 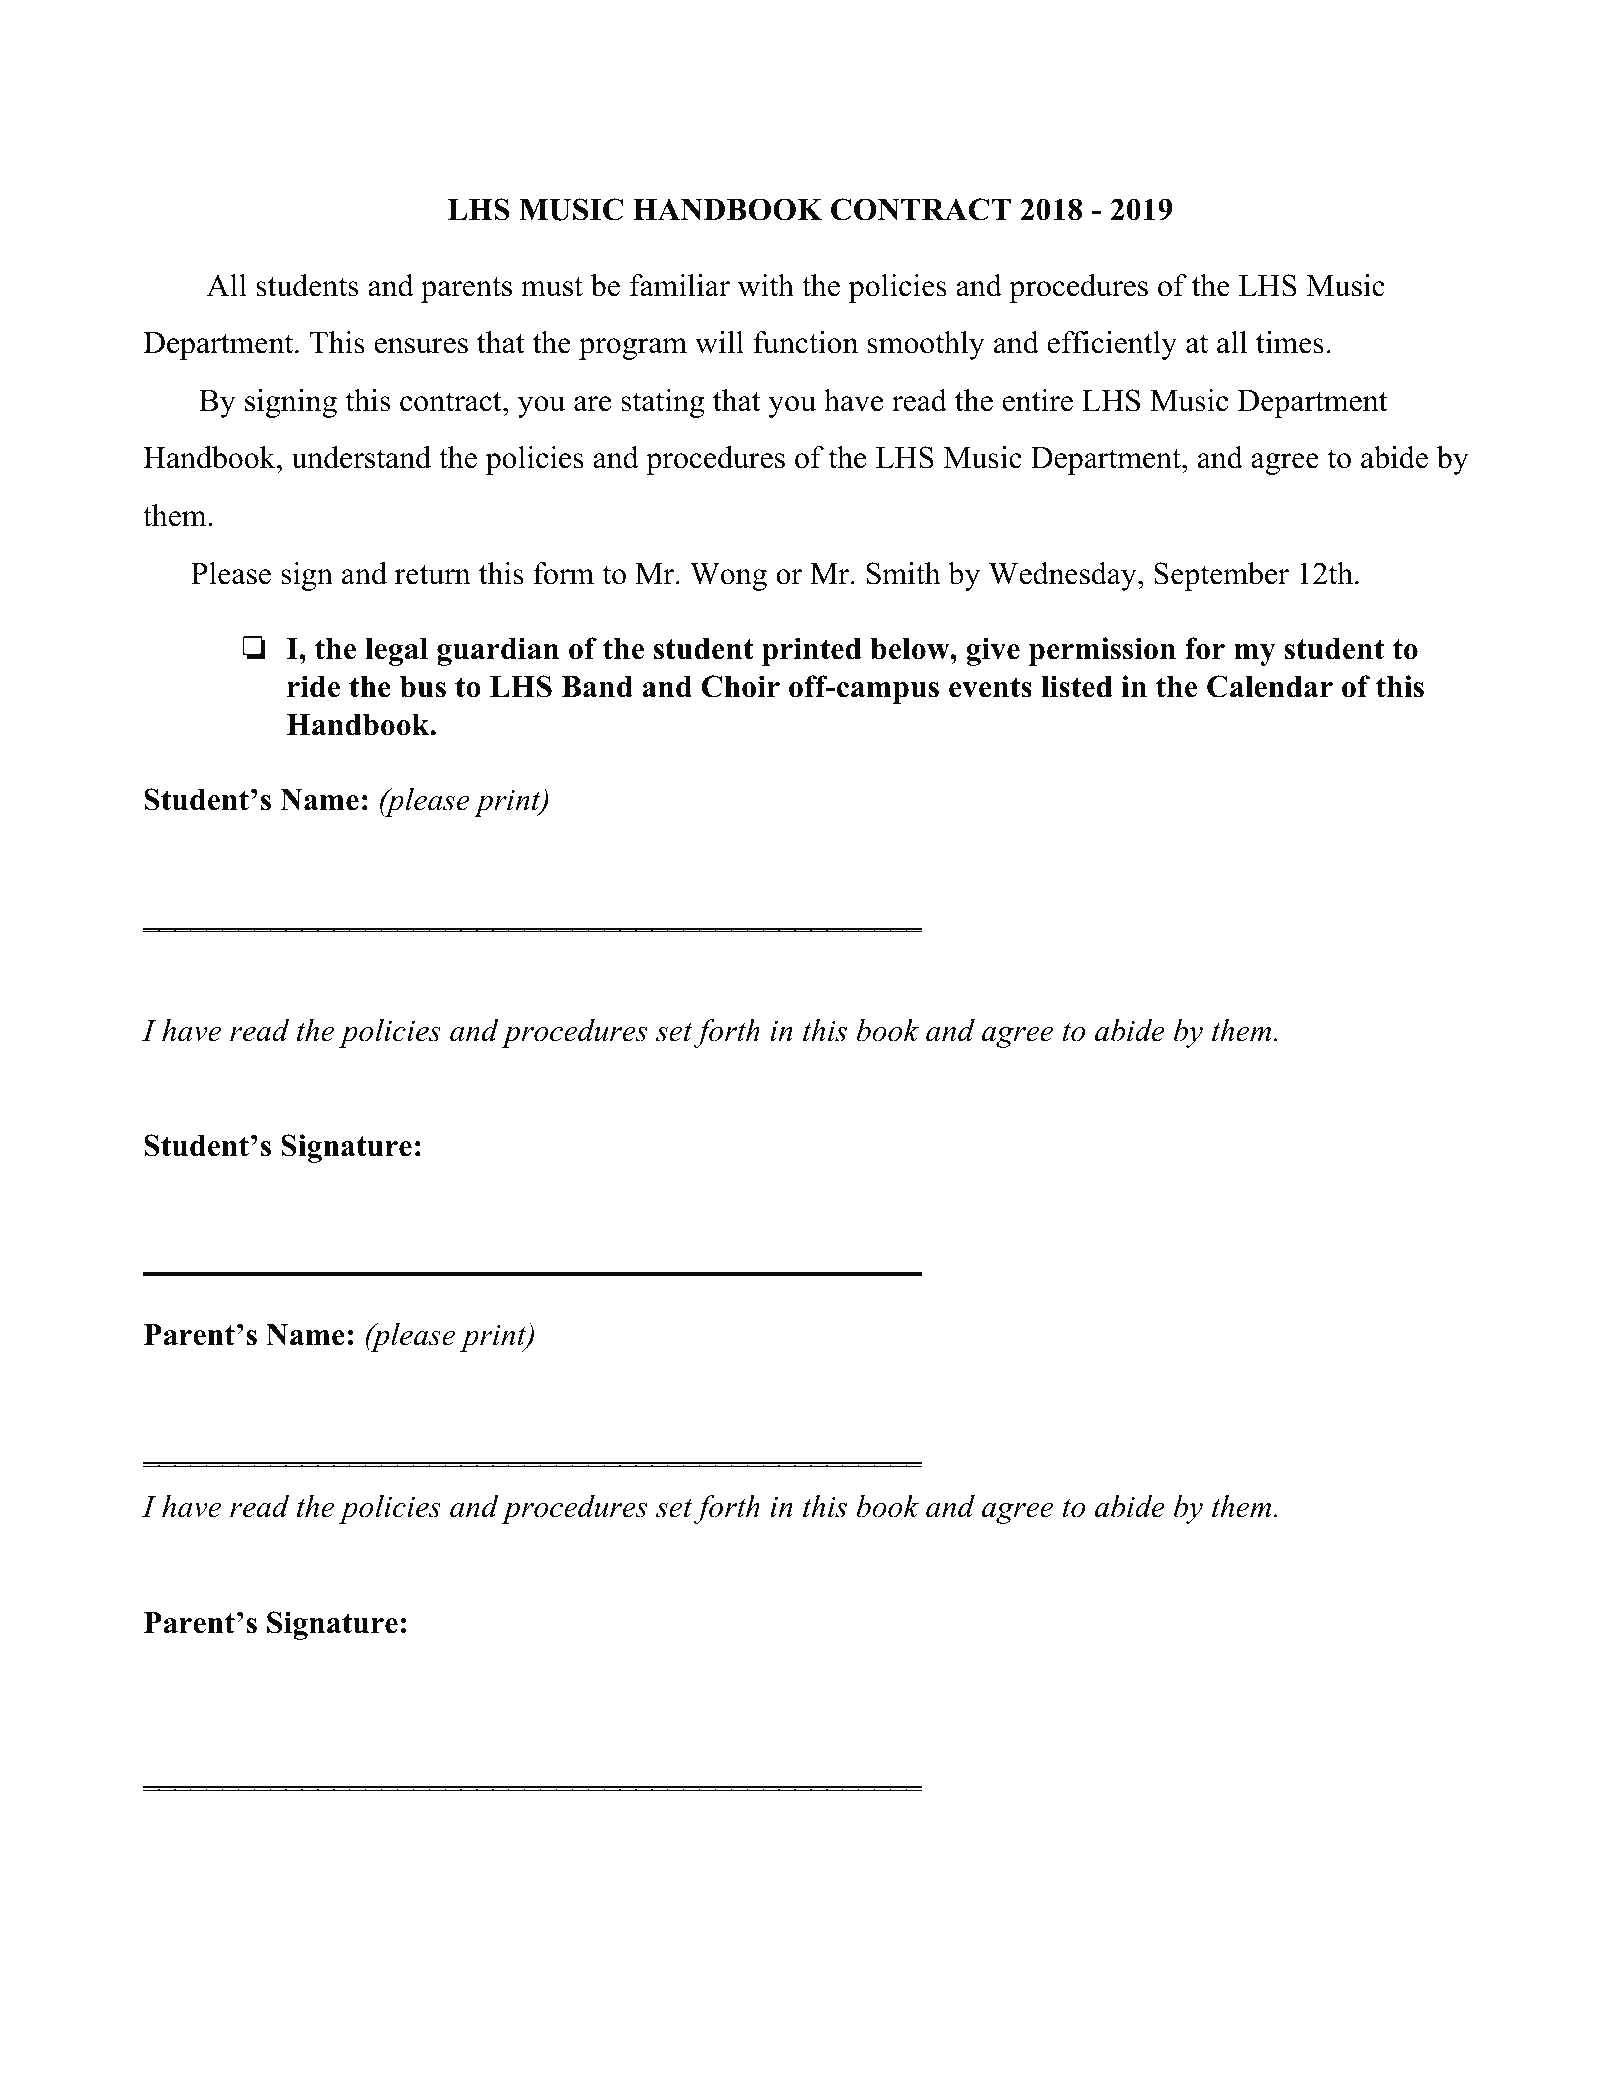 What do you see at coordinates (421, 346) in the document?
I see `ensures` at bounding box center [421, 346].
